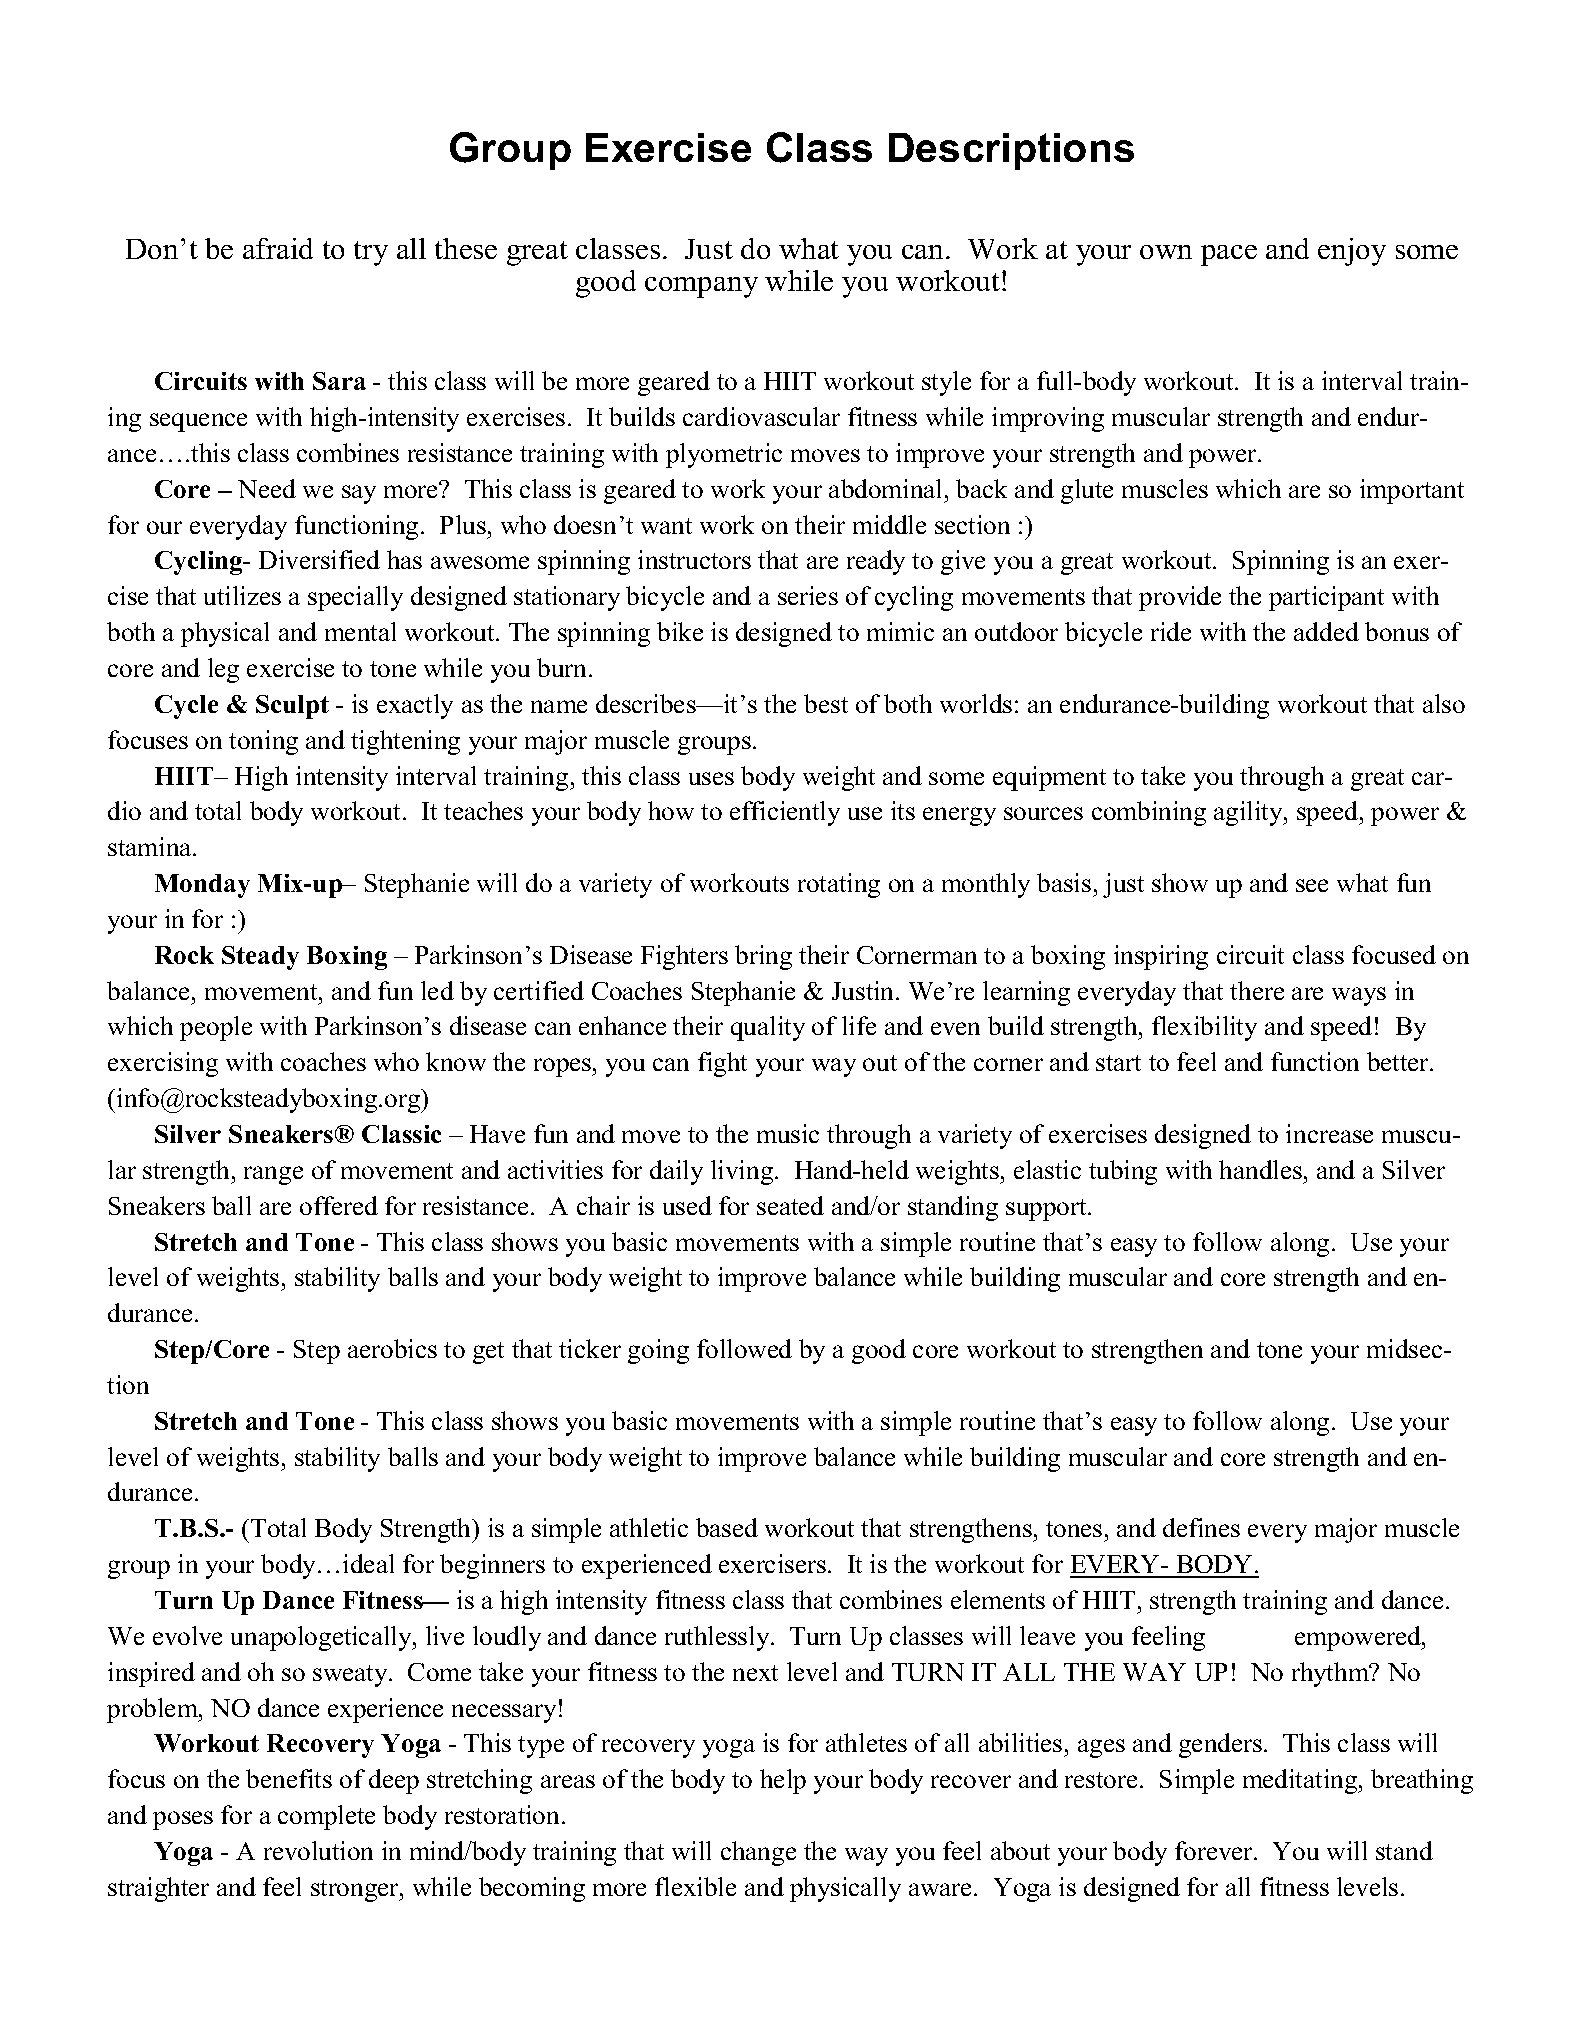 Image resolution: width=1578 pixels, height=2042 pixels. What do you see at coordinates (701, 287) in the document?
I see `company` at bounding box center [701, 287].
